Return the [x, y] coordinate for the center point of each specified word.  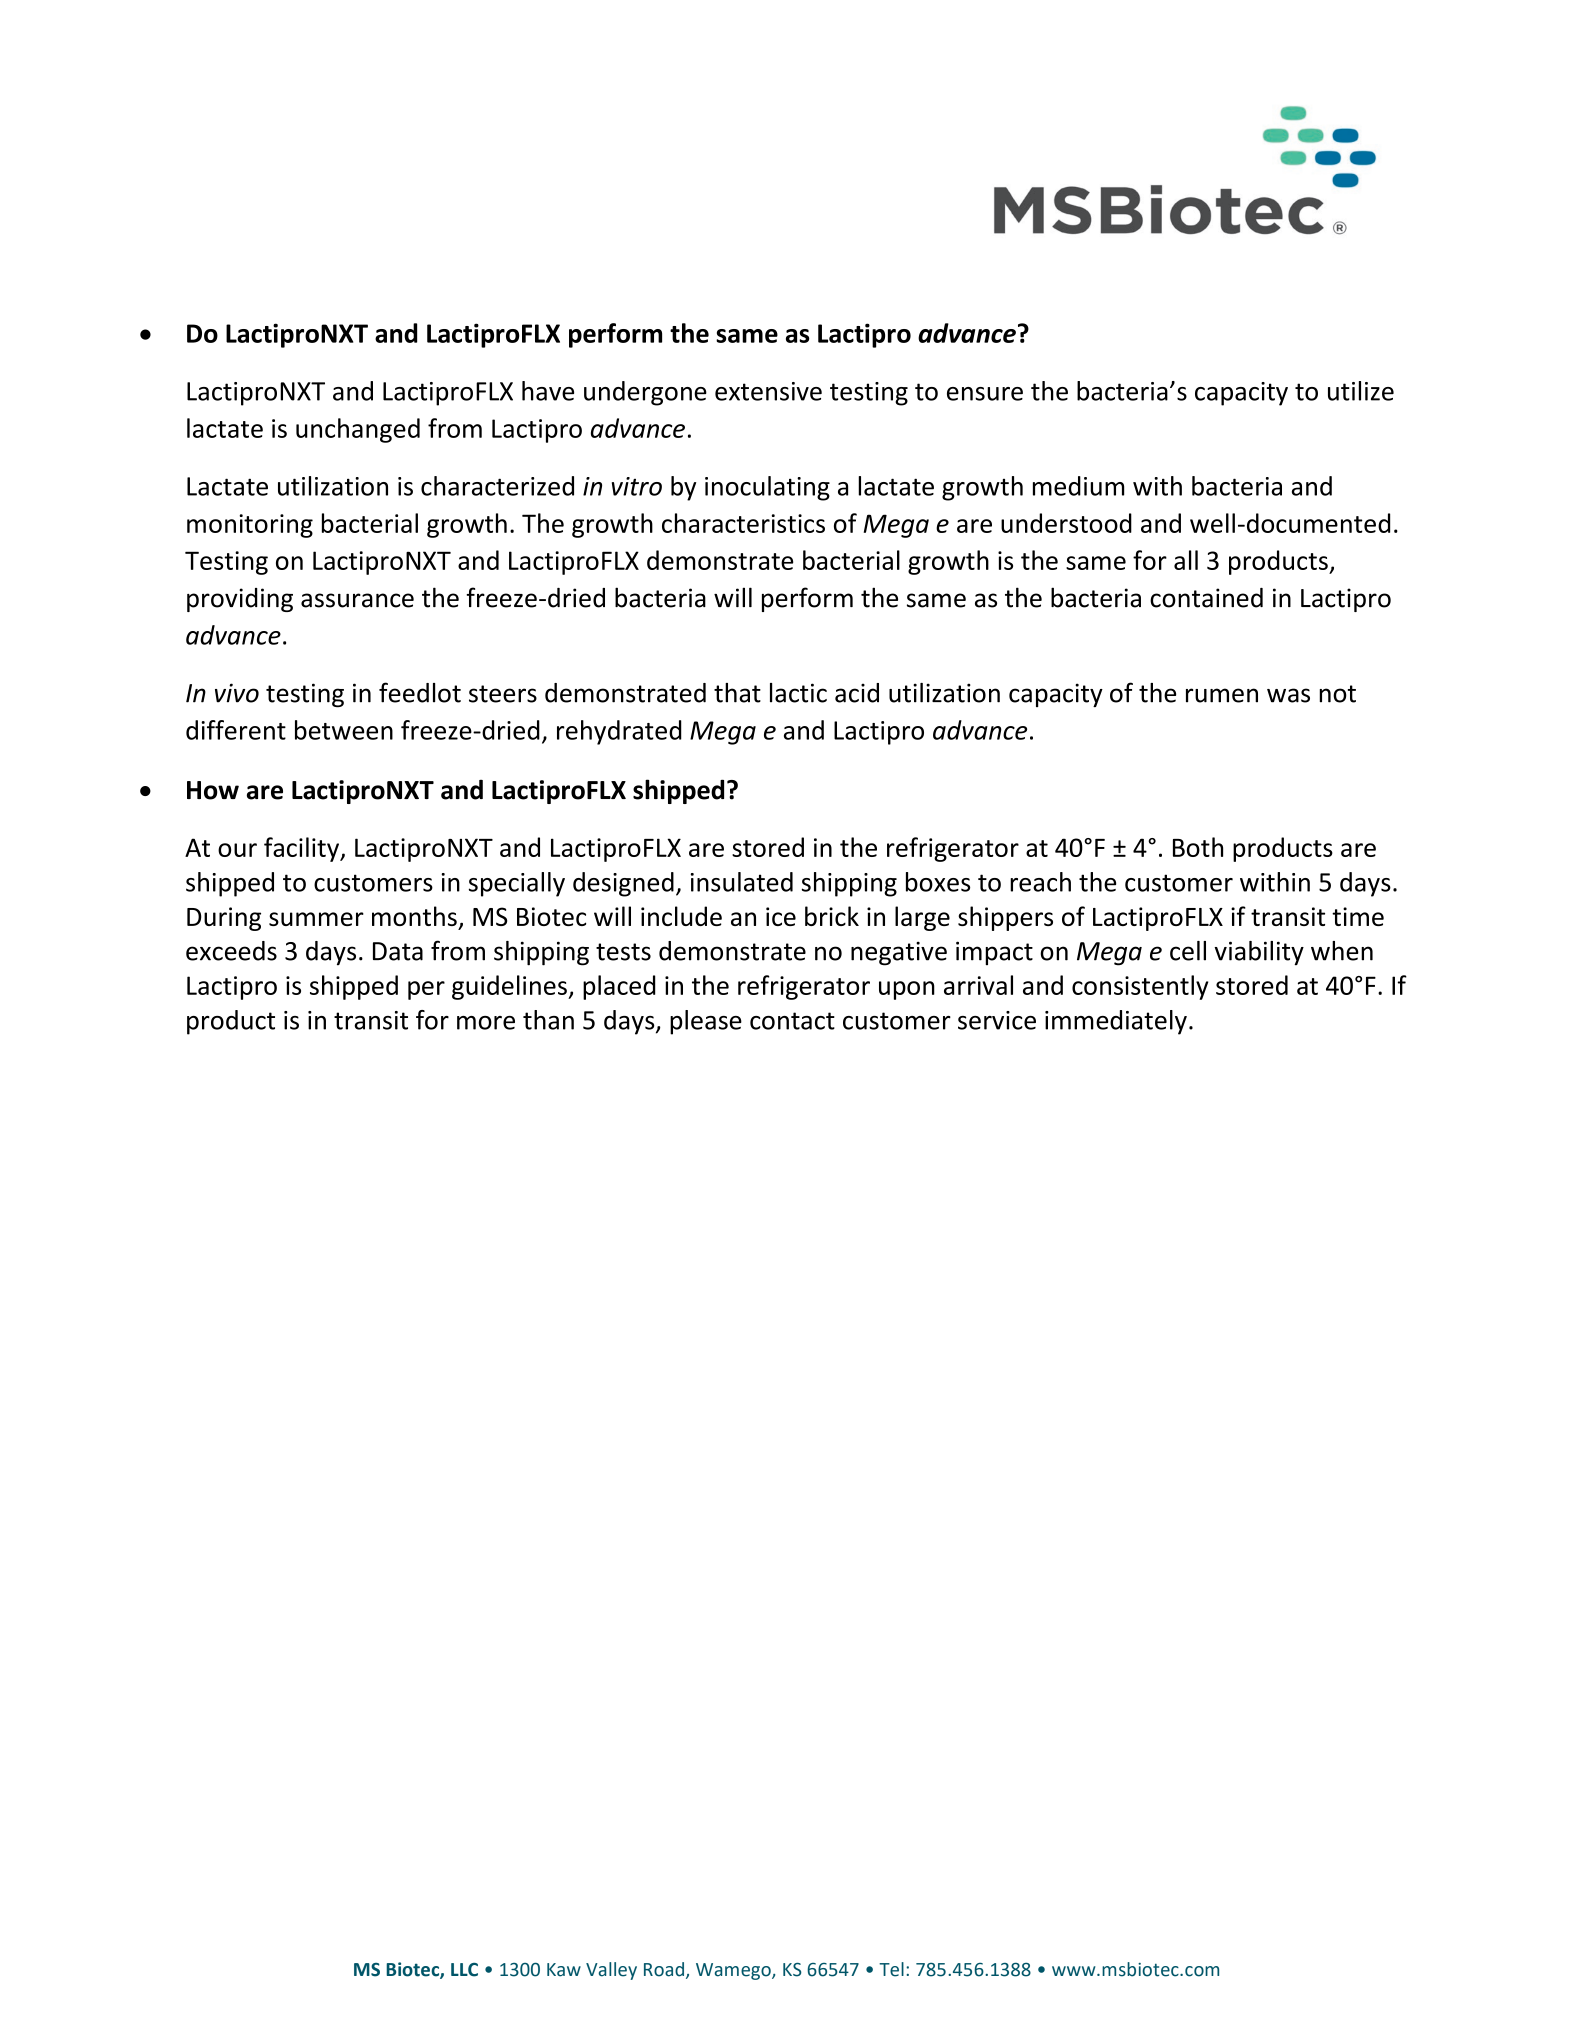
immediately [1116, 1022]
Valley [611, 1971]
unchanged [358, 430]
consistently [1140, 987]
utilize [1361, 391]
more [486, 1023]
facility [303, 849]
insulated [742, 882]
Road [664, 1969]
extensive [768, 391]
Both [1198, 847]
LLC [464, 1970]
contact [792, 1021]
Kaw [564, 1970]
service [997, 1020]
